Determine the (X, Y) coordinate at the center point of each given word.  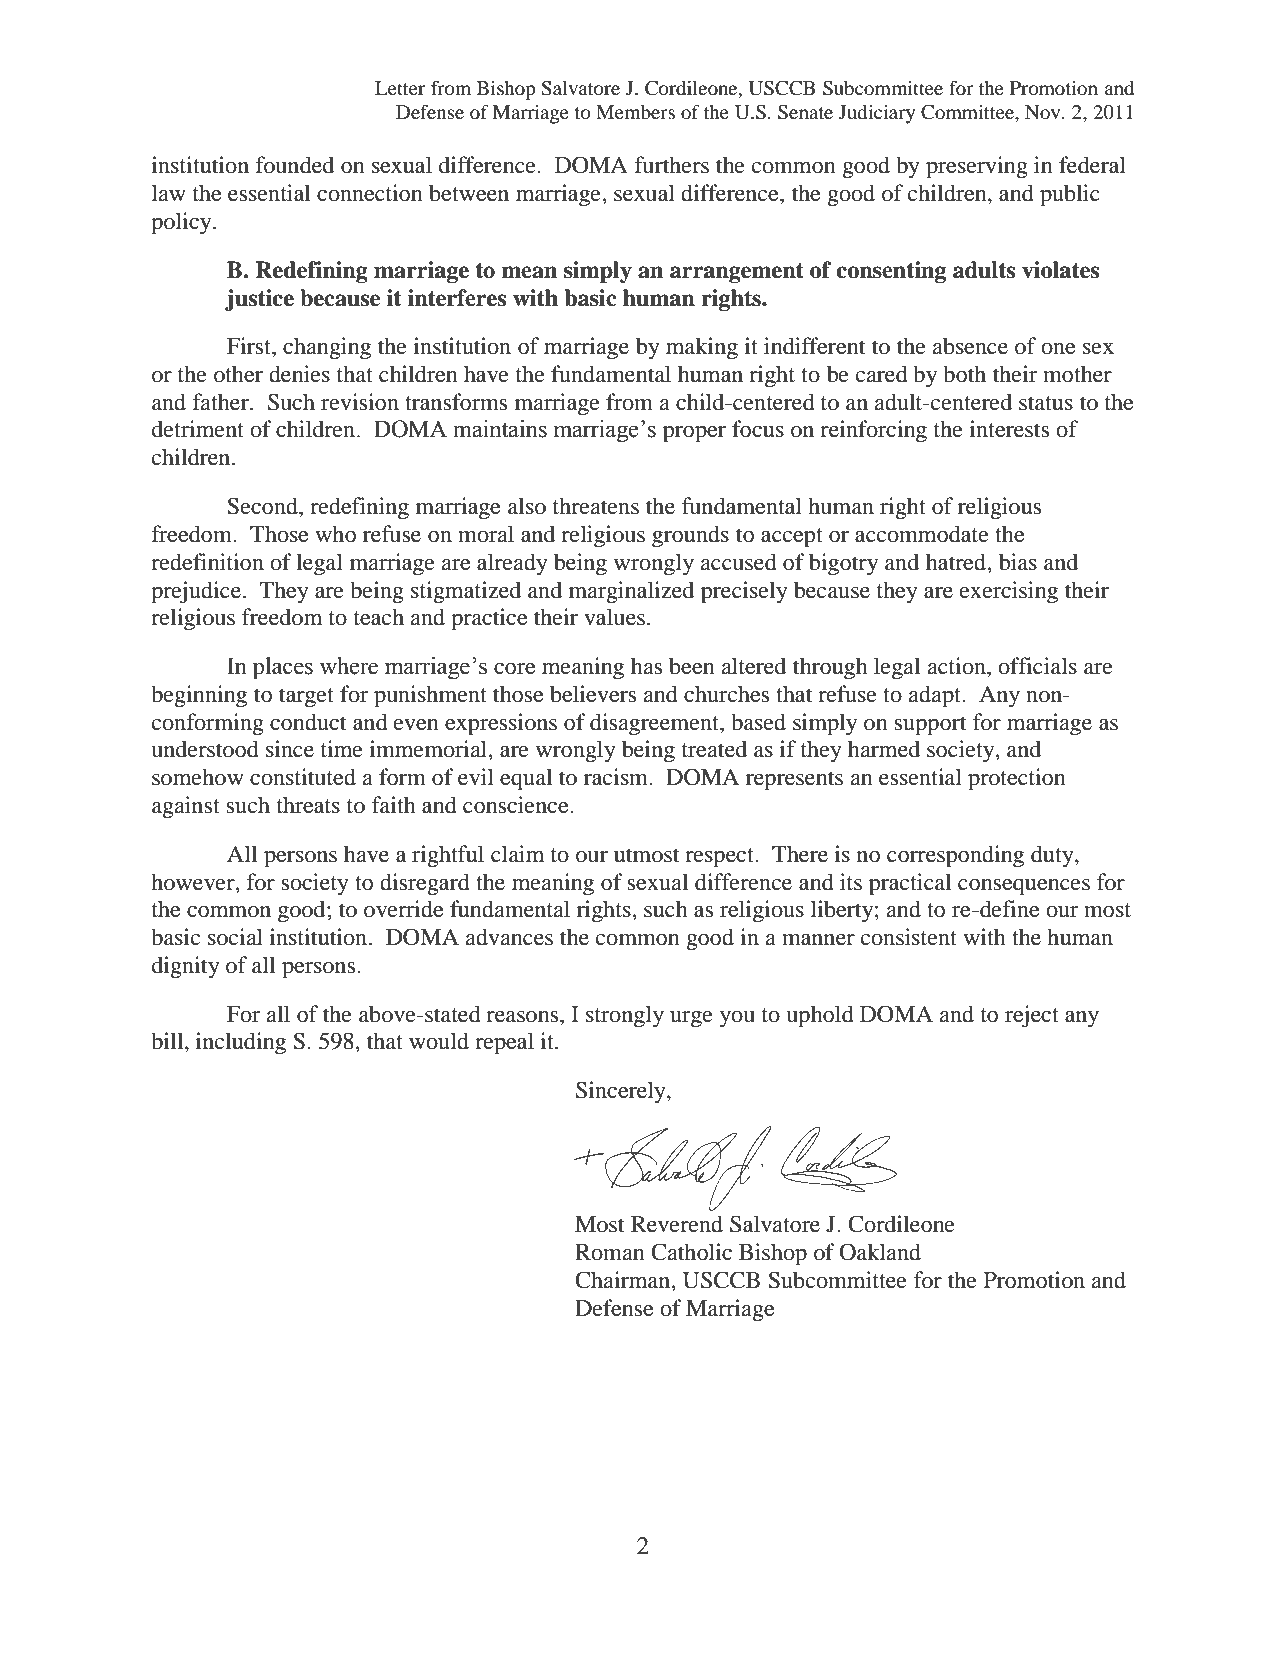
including (241, 1043)
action (957, 666)
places (283, 668)
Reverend (677, 1224)
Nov (1044, 112)
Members (635, 112)
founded (294, 165)
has (646, 666)
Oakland (880, 1252)
